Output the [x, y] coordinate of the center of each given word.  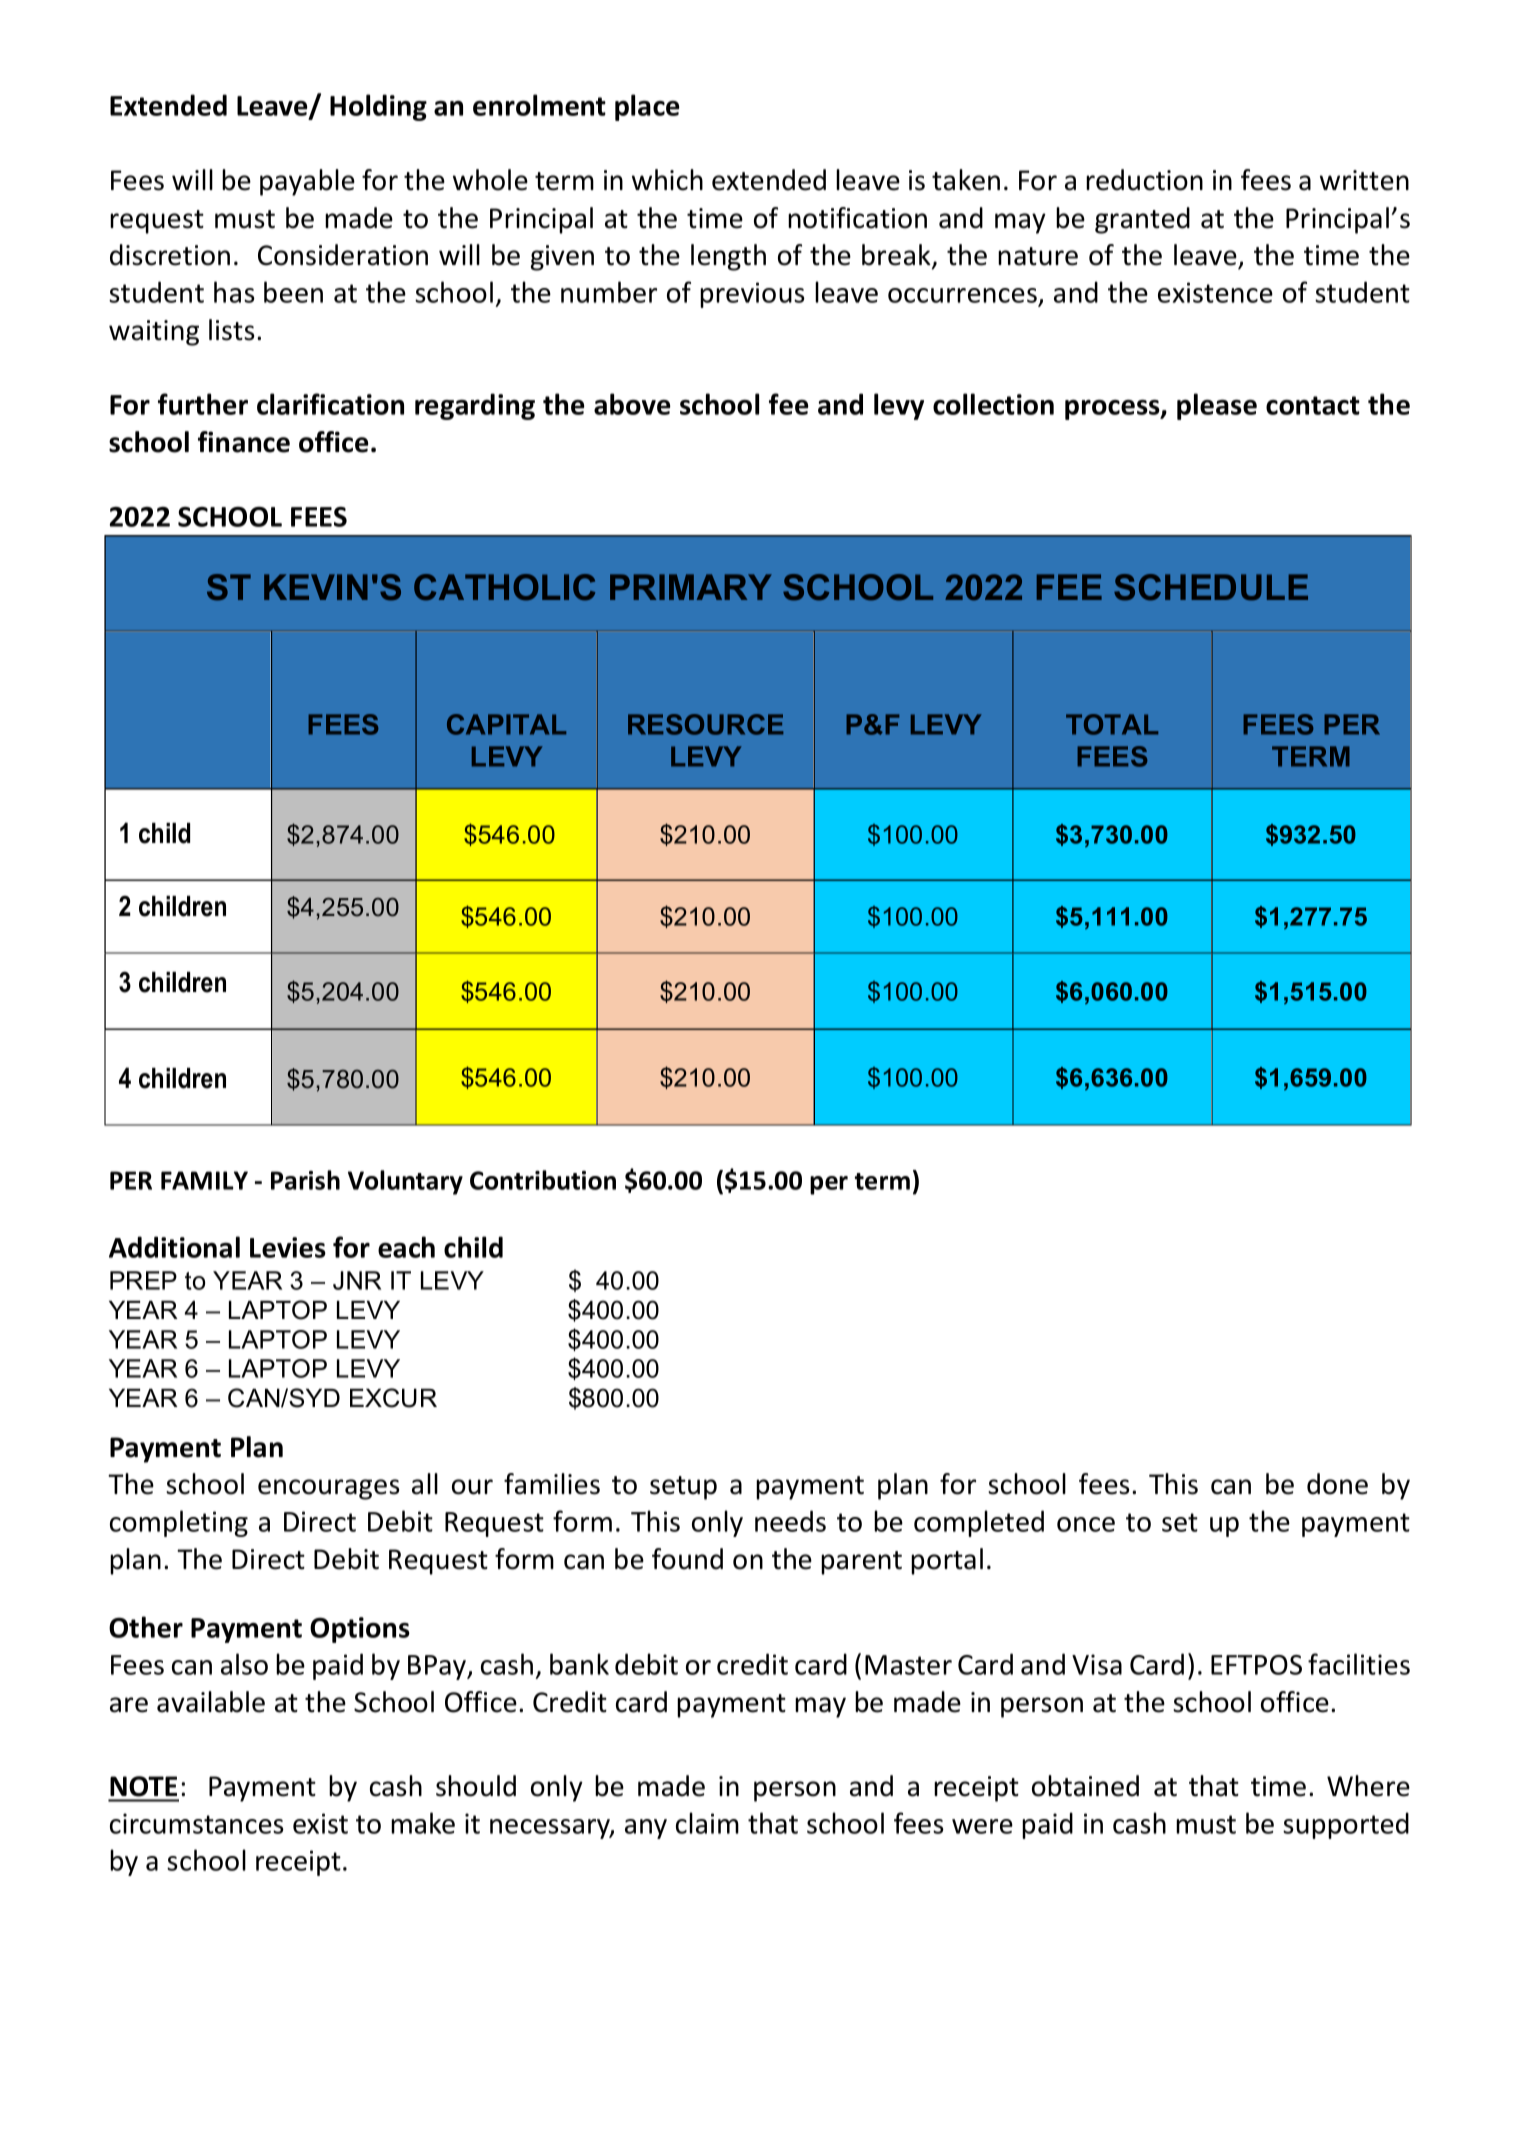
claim [707, 1823]
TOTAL [1112, 724]
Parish [305, 1180]
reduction [1144, 180]
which [667, 180]
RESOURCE [705, 724]
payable [307, 182]
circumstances [197, 1823]
